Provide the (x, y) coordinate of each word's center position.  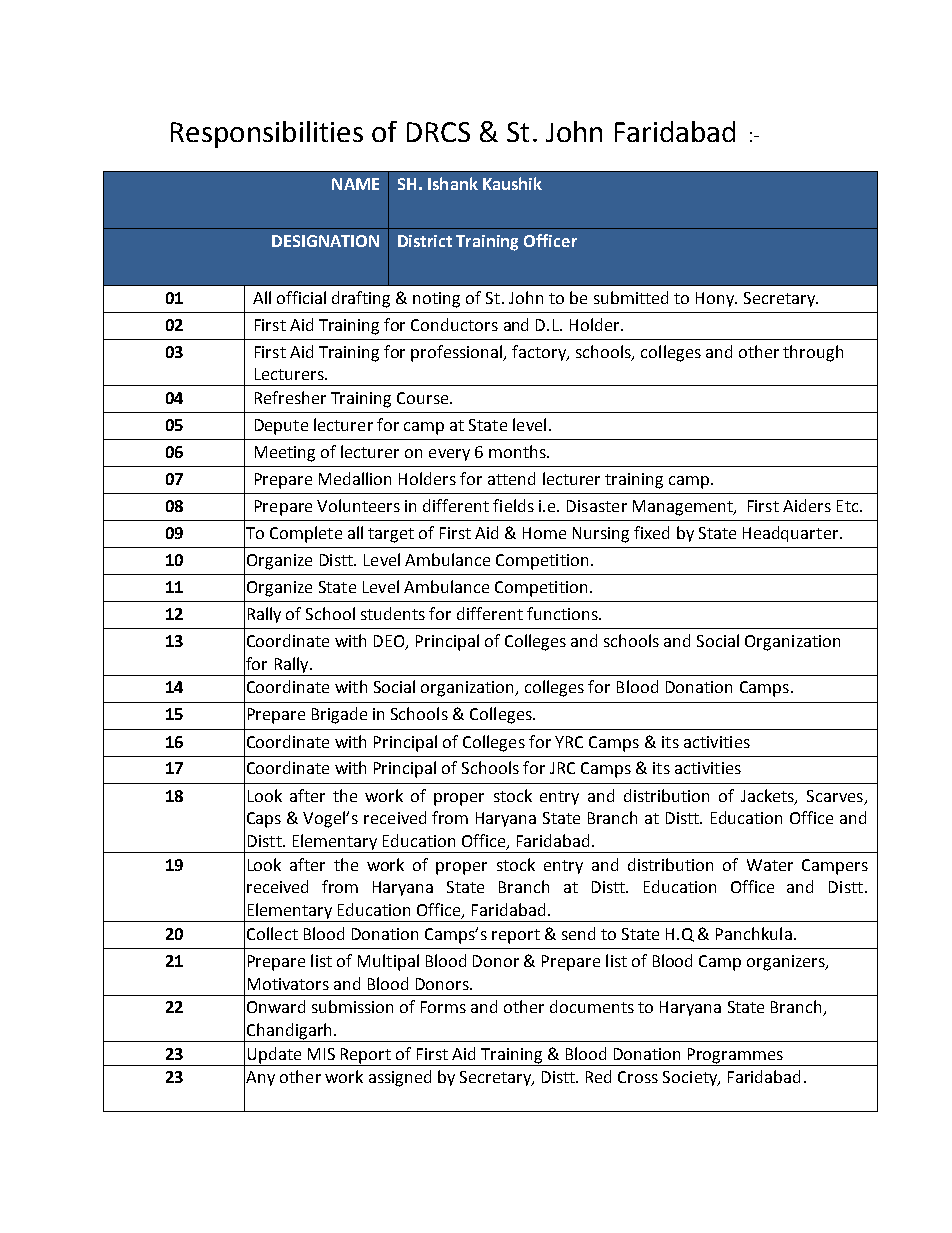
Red (598, 1076)
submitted (631, 297)
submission (352, 1006)
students (393, 613)
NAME (355, 184)
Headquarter (792, 534)
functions (563, 613)
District (425, 241)
